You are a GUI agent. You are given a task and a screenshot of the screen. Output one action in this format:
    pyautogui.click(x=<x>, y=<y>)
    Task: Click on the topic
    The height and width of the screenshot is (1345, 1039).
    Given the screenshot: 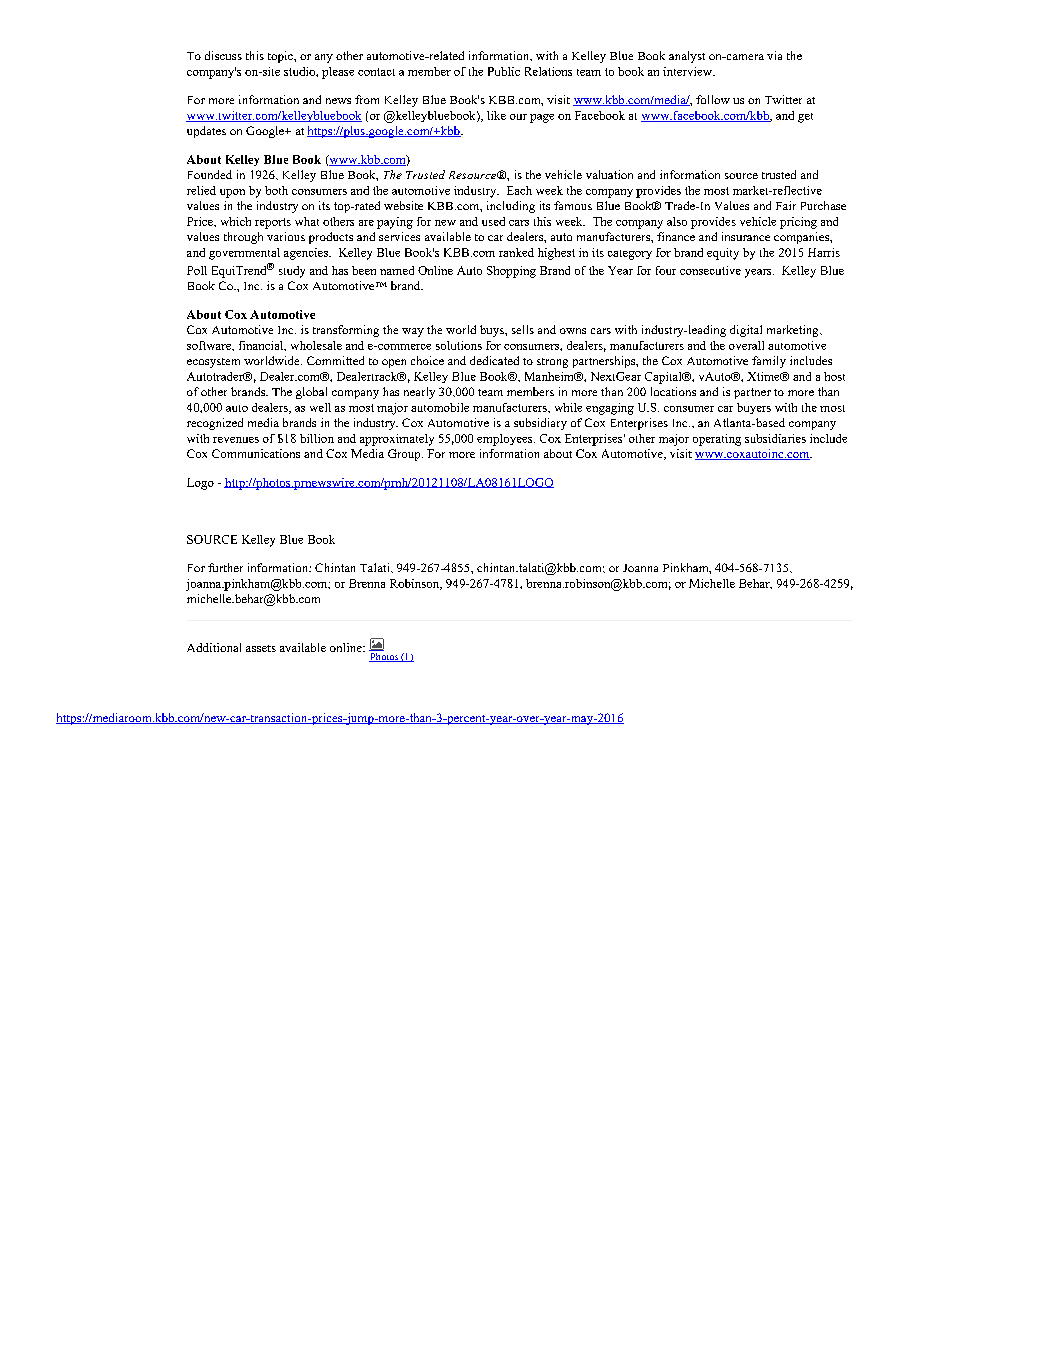 What is the action you would take?
    pyautogui.click(x=281, y=57)
